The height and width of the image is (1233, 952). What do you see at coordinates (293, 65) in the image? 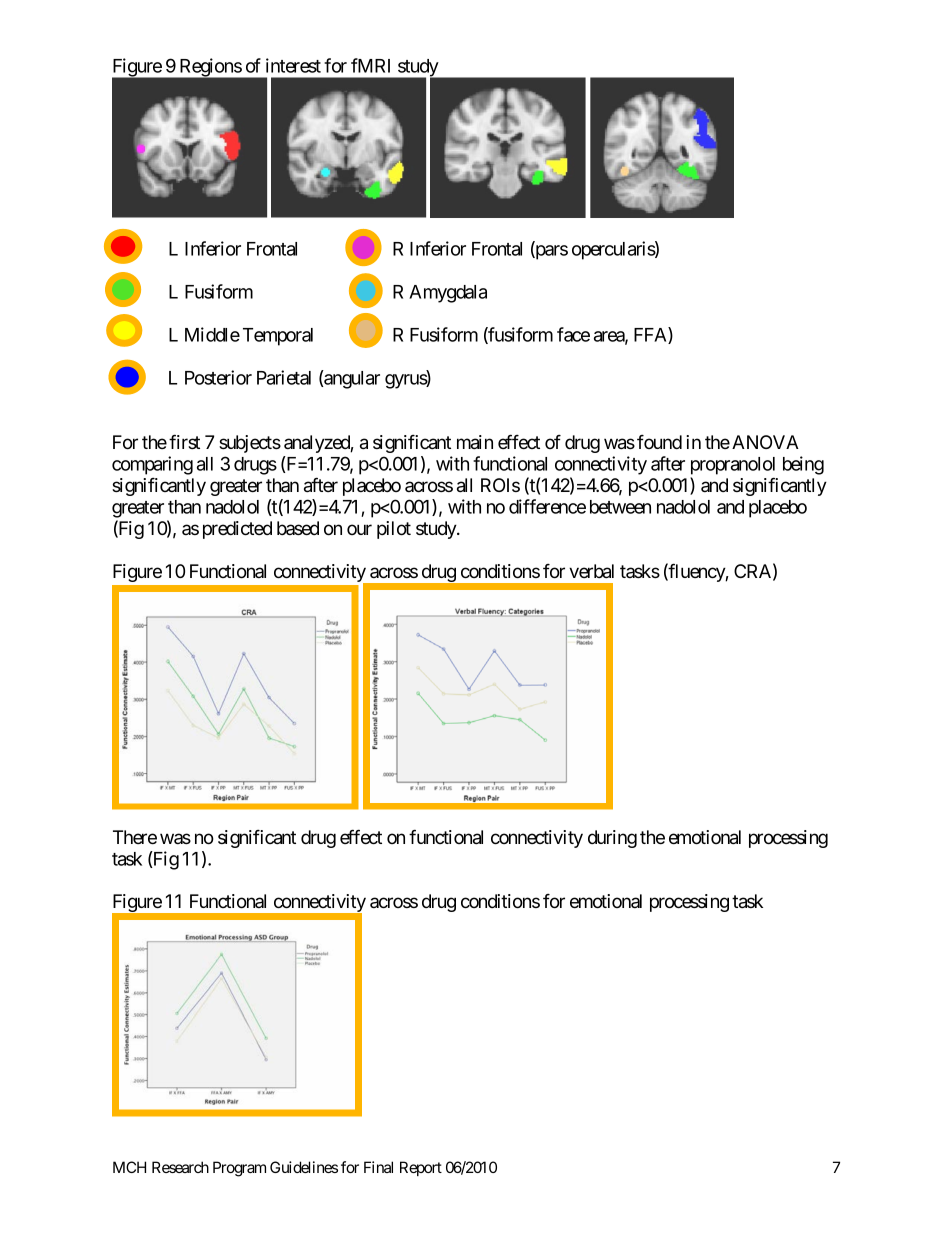
I see `interest` at bounding box center [293, 65].
